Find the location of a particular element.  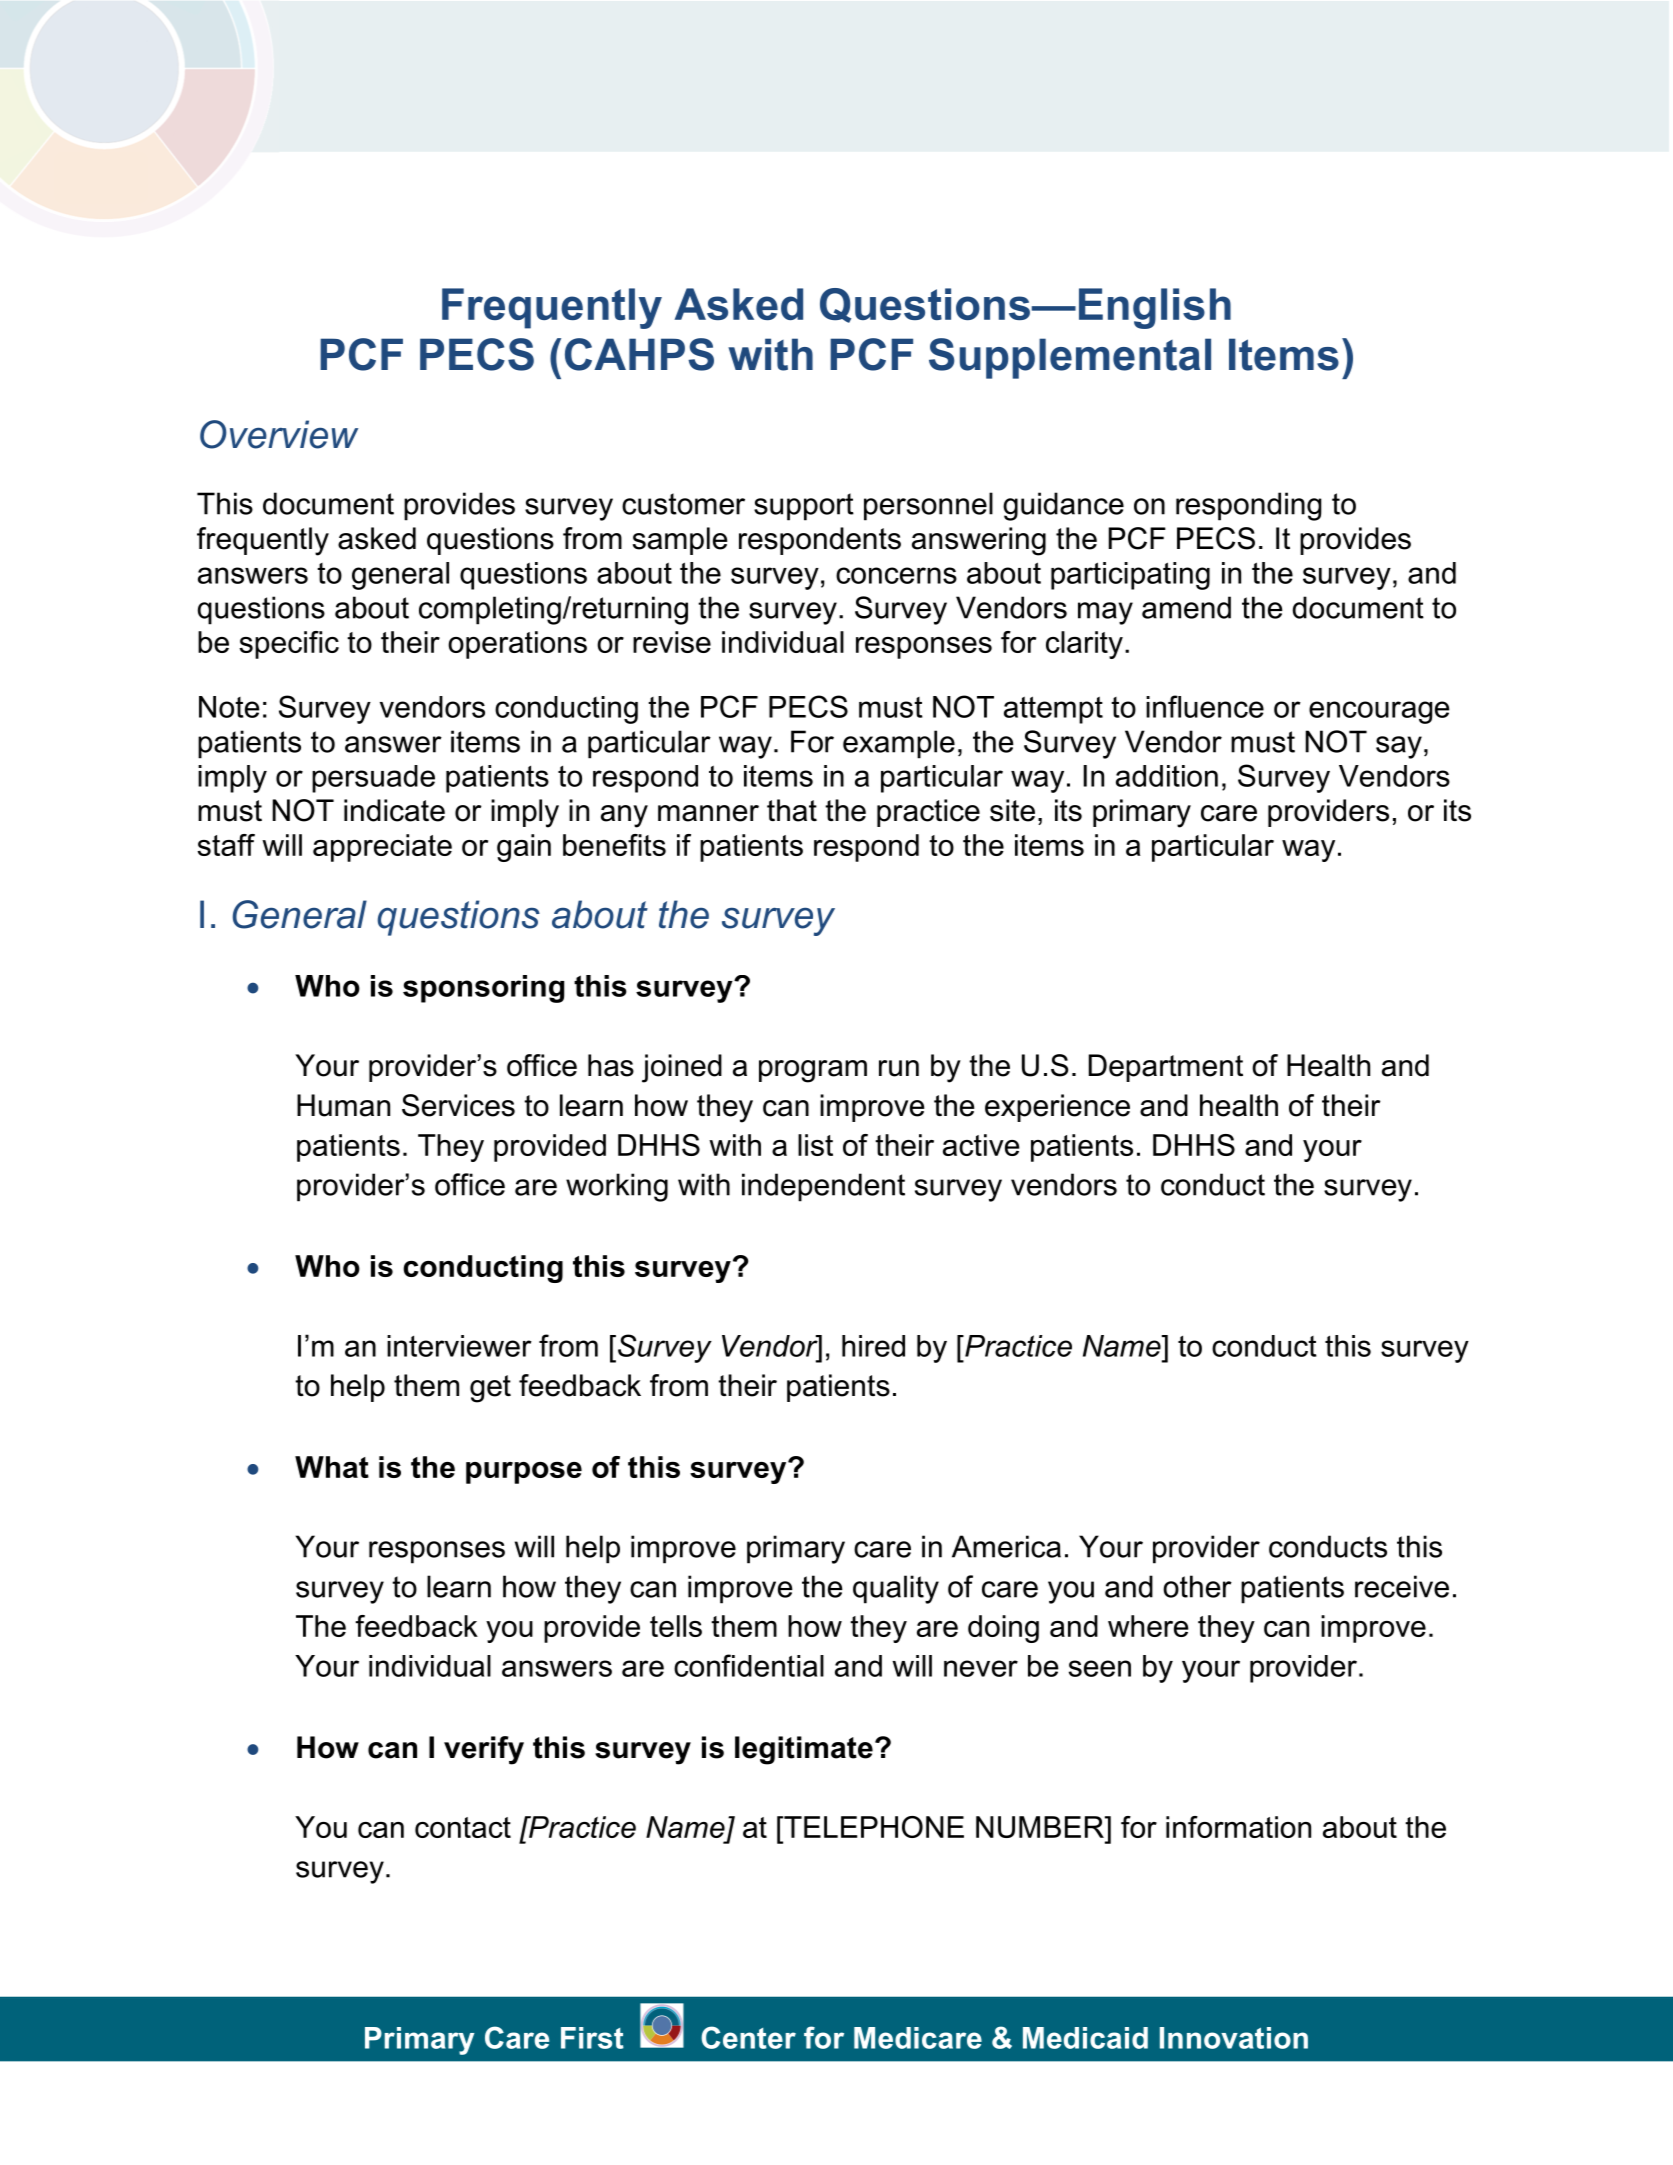

example is located at coordinates (899, 744).
